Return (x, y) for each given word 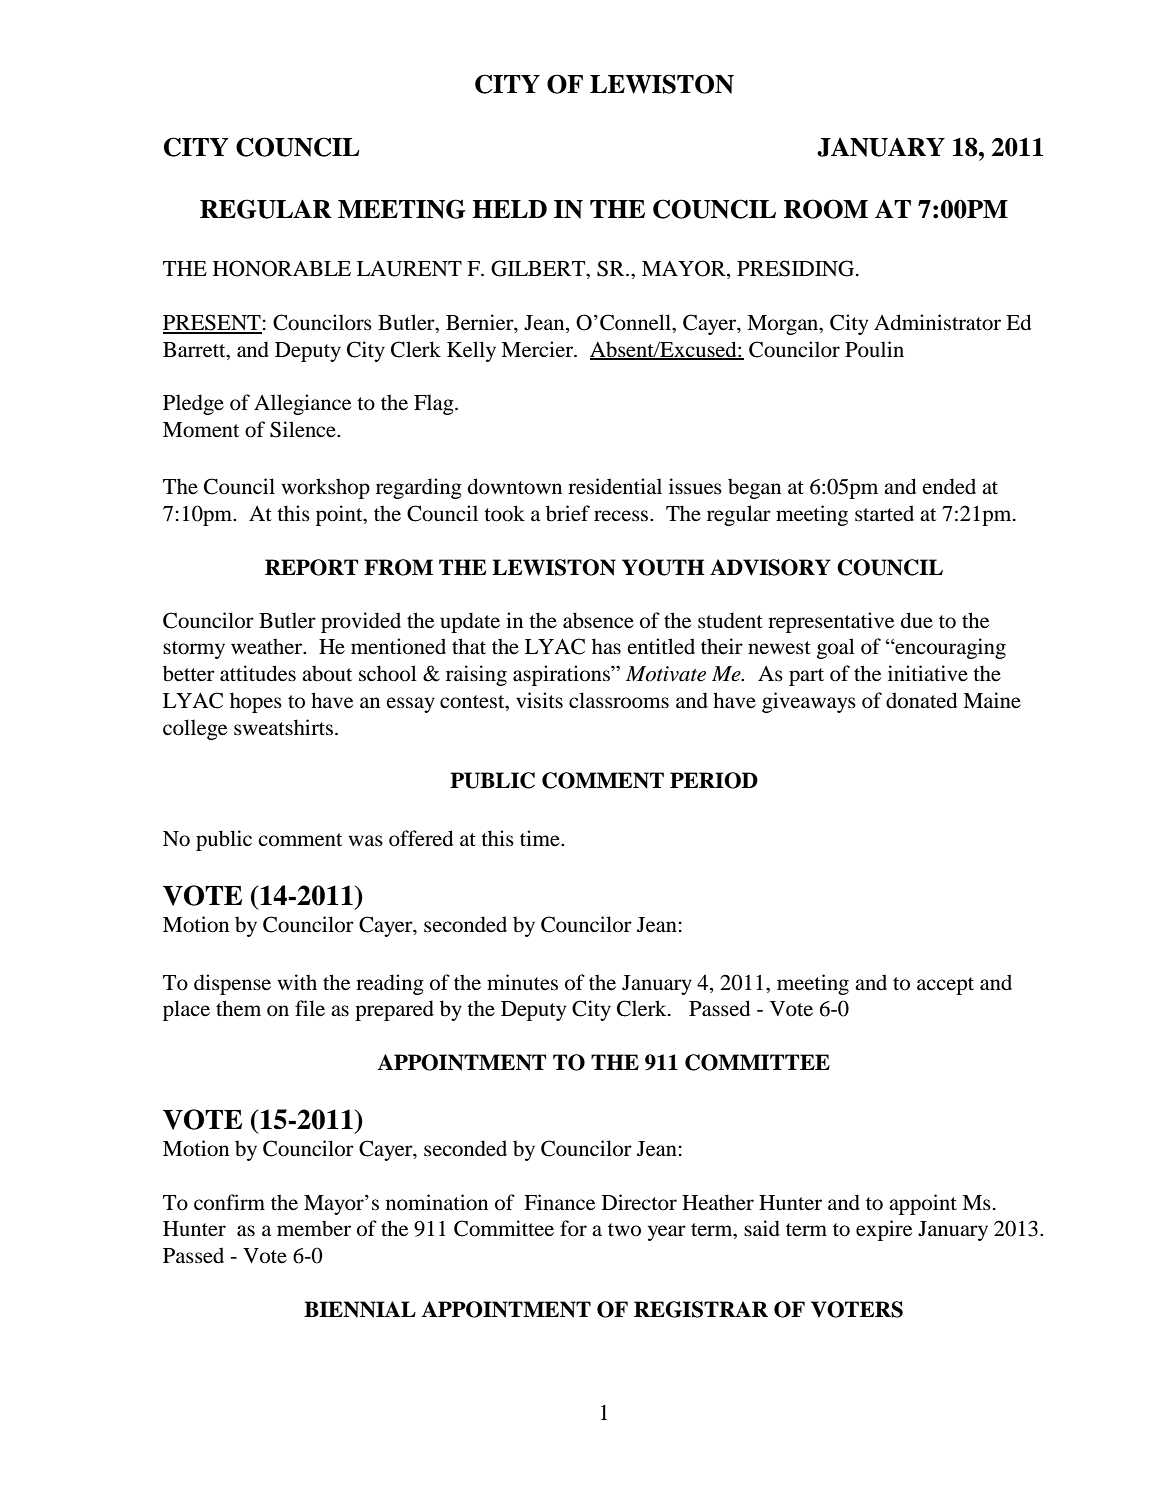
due (917, 620)
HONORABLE (282, 268)
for (573, 1228)
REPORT (311, 567)
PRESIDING (797, 268)
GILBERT (539, 269)
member (314, 1228)
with (297, 982)
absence (598, 620)
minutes (522, 982)
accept (945, 986)
